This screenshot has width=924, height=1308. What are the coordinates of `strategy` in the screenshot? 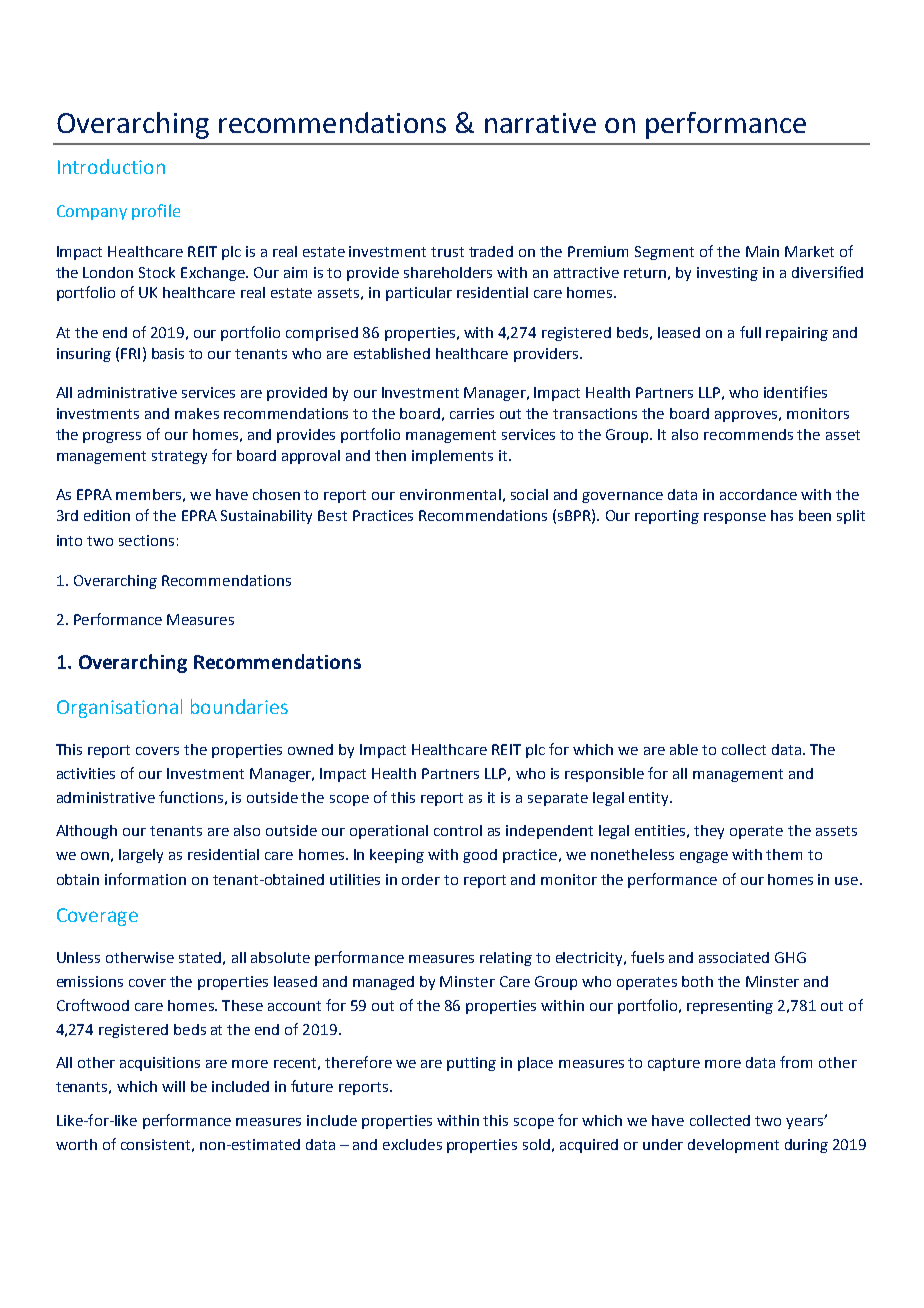 It's located at (179, 457).
